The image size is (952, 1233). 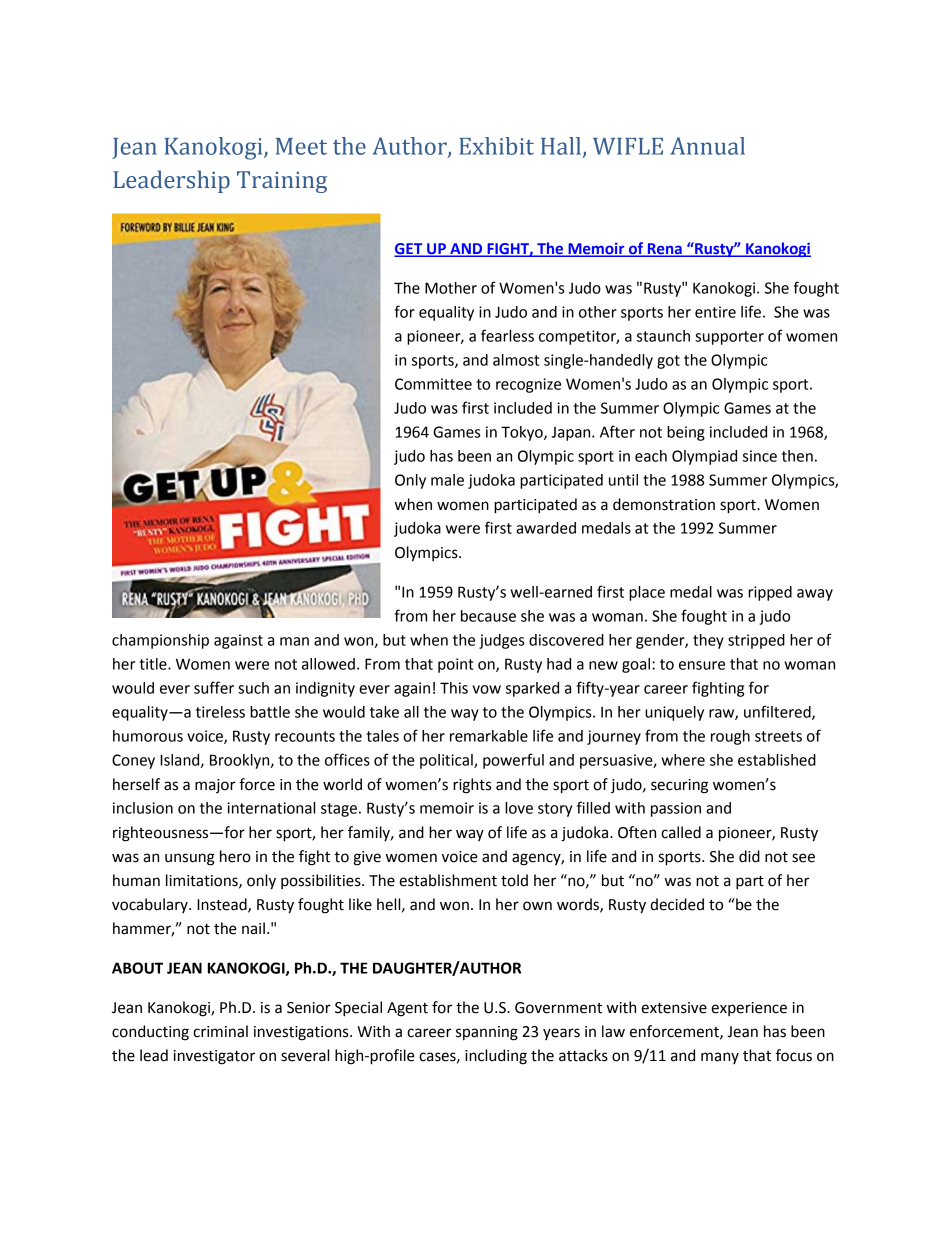 What do you see at coordinates (409, 250) in the image?
I see `GET` at bounding box center [409, 250].
